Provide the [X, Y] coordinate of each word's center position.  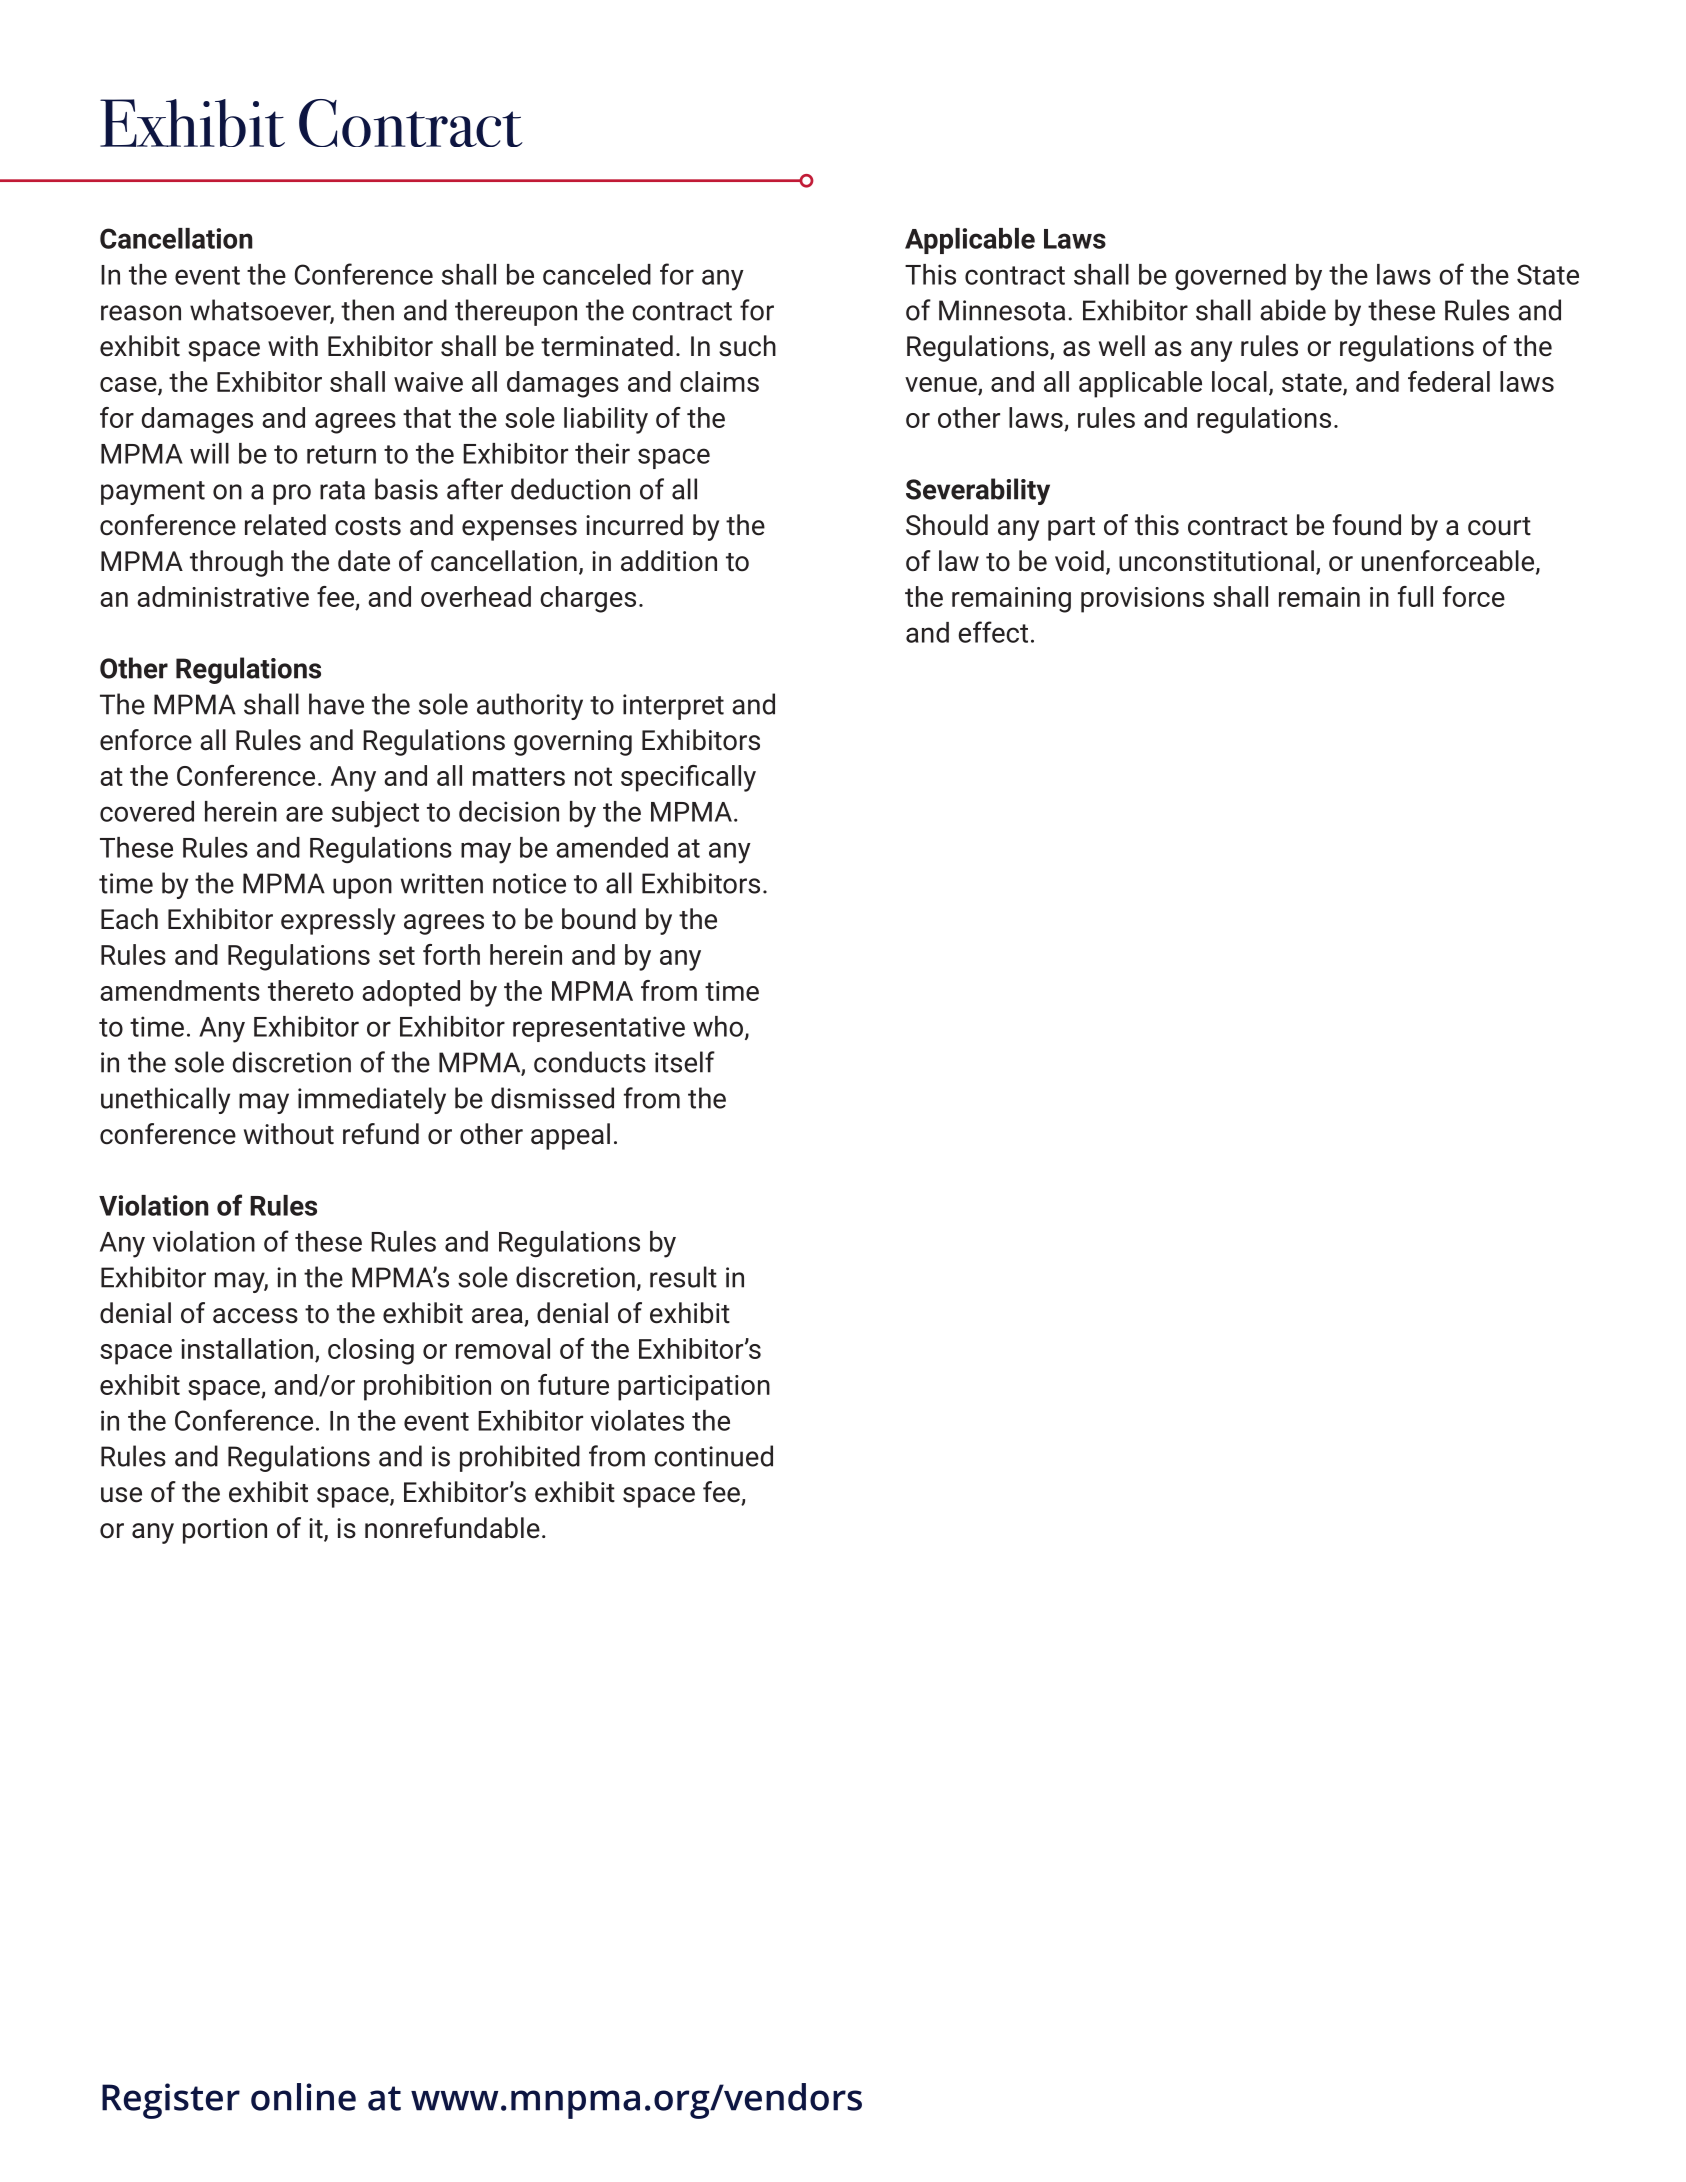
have [336, 704]
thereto [310, 990]
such [747, 346]
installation [247, 1348]
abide [1293, 310]
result [683, 1277]
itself [685, 1062]
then [367, 310]
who [718, 1026]
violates [637, 1420]
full [1415, 596]
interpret [673, 707]
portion [225, 1531]
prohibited [520, 1458]
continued [713, 1456]
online [303, 2097]
